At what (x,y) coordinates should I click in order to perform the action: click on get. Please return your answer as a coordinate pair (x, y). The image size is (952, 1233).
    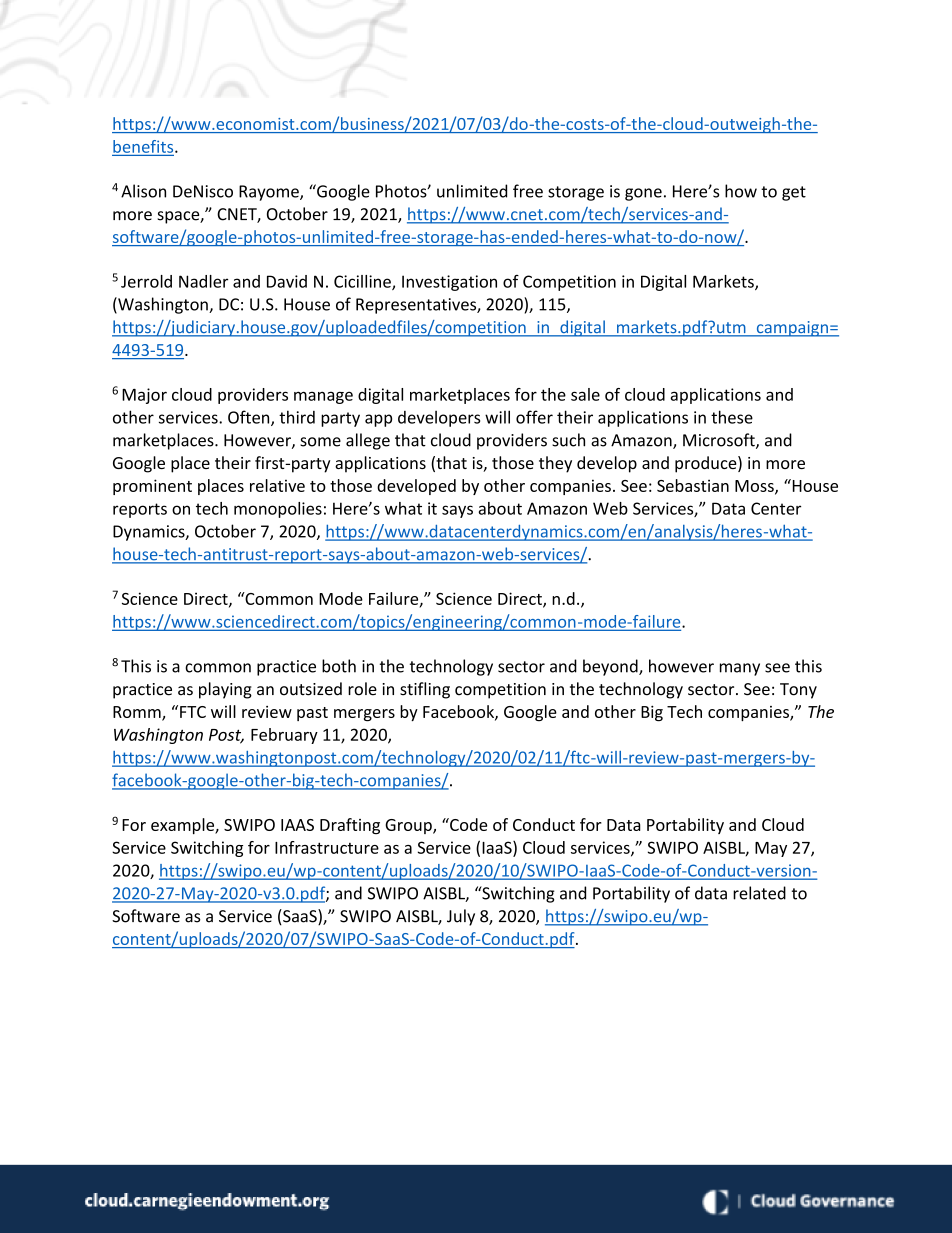
    Looking at the image, I should click on (794, 193).
